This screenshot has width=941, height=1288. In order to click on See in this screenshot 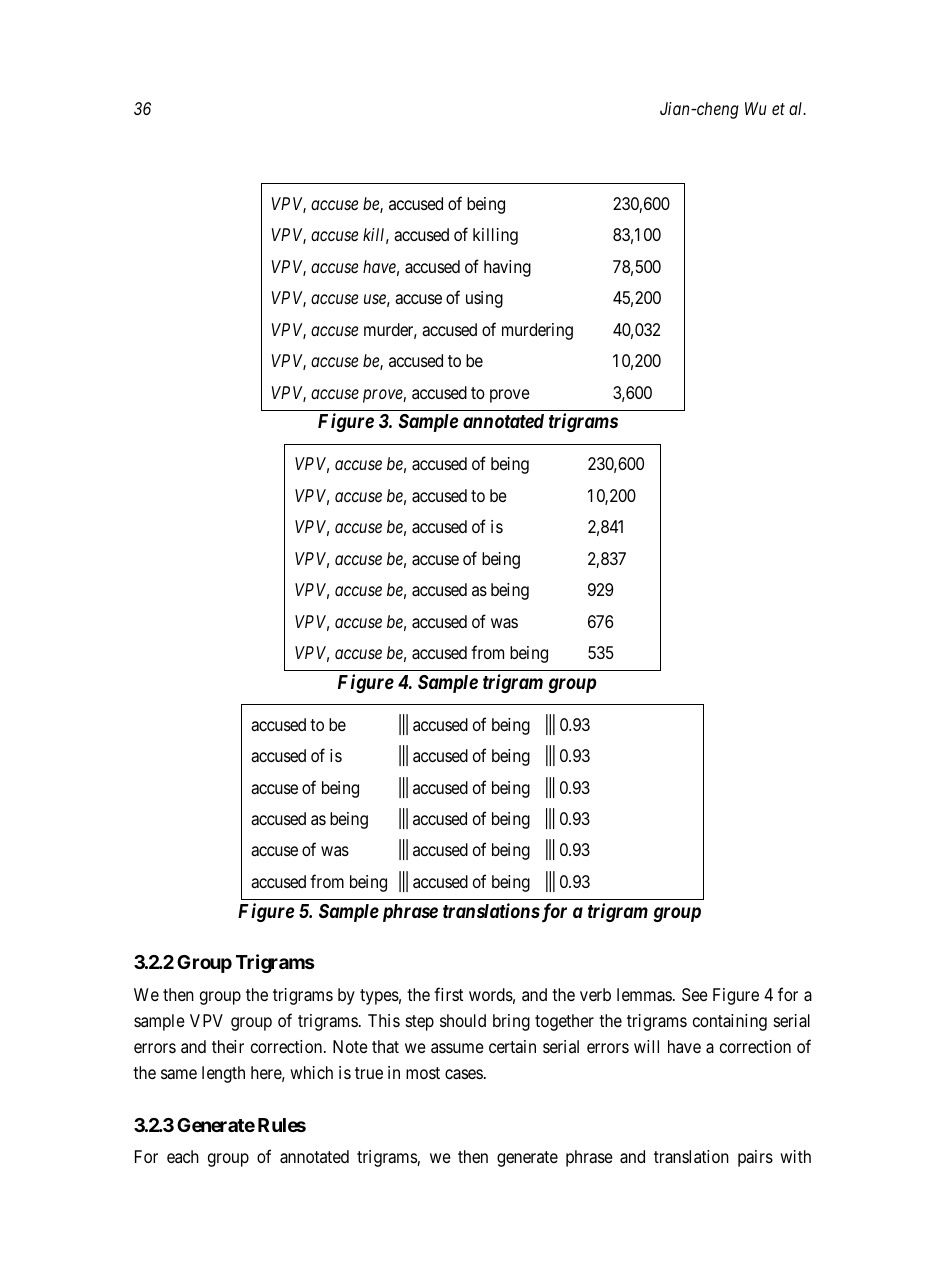, I will do `click(695, 994)`.
